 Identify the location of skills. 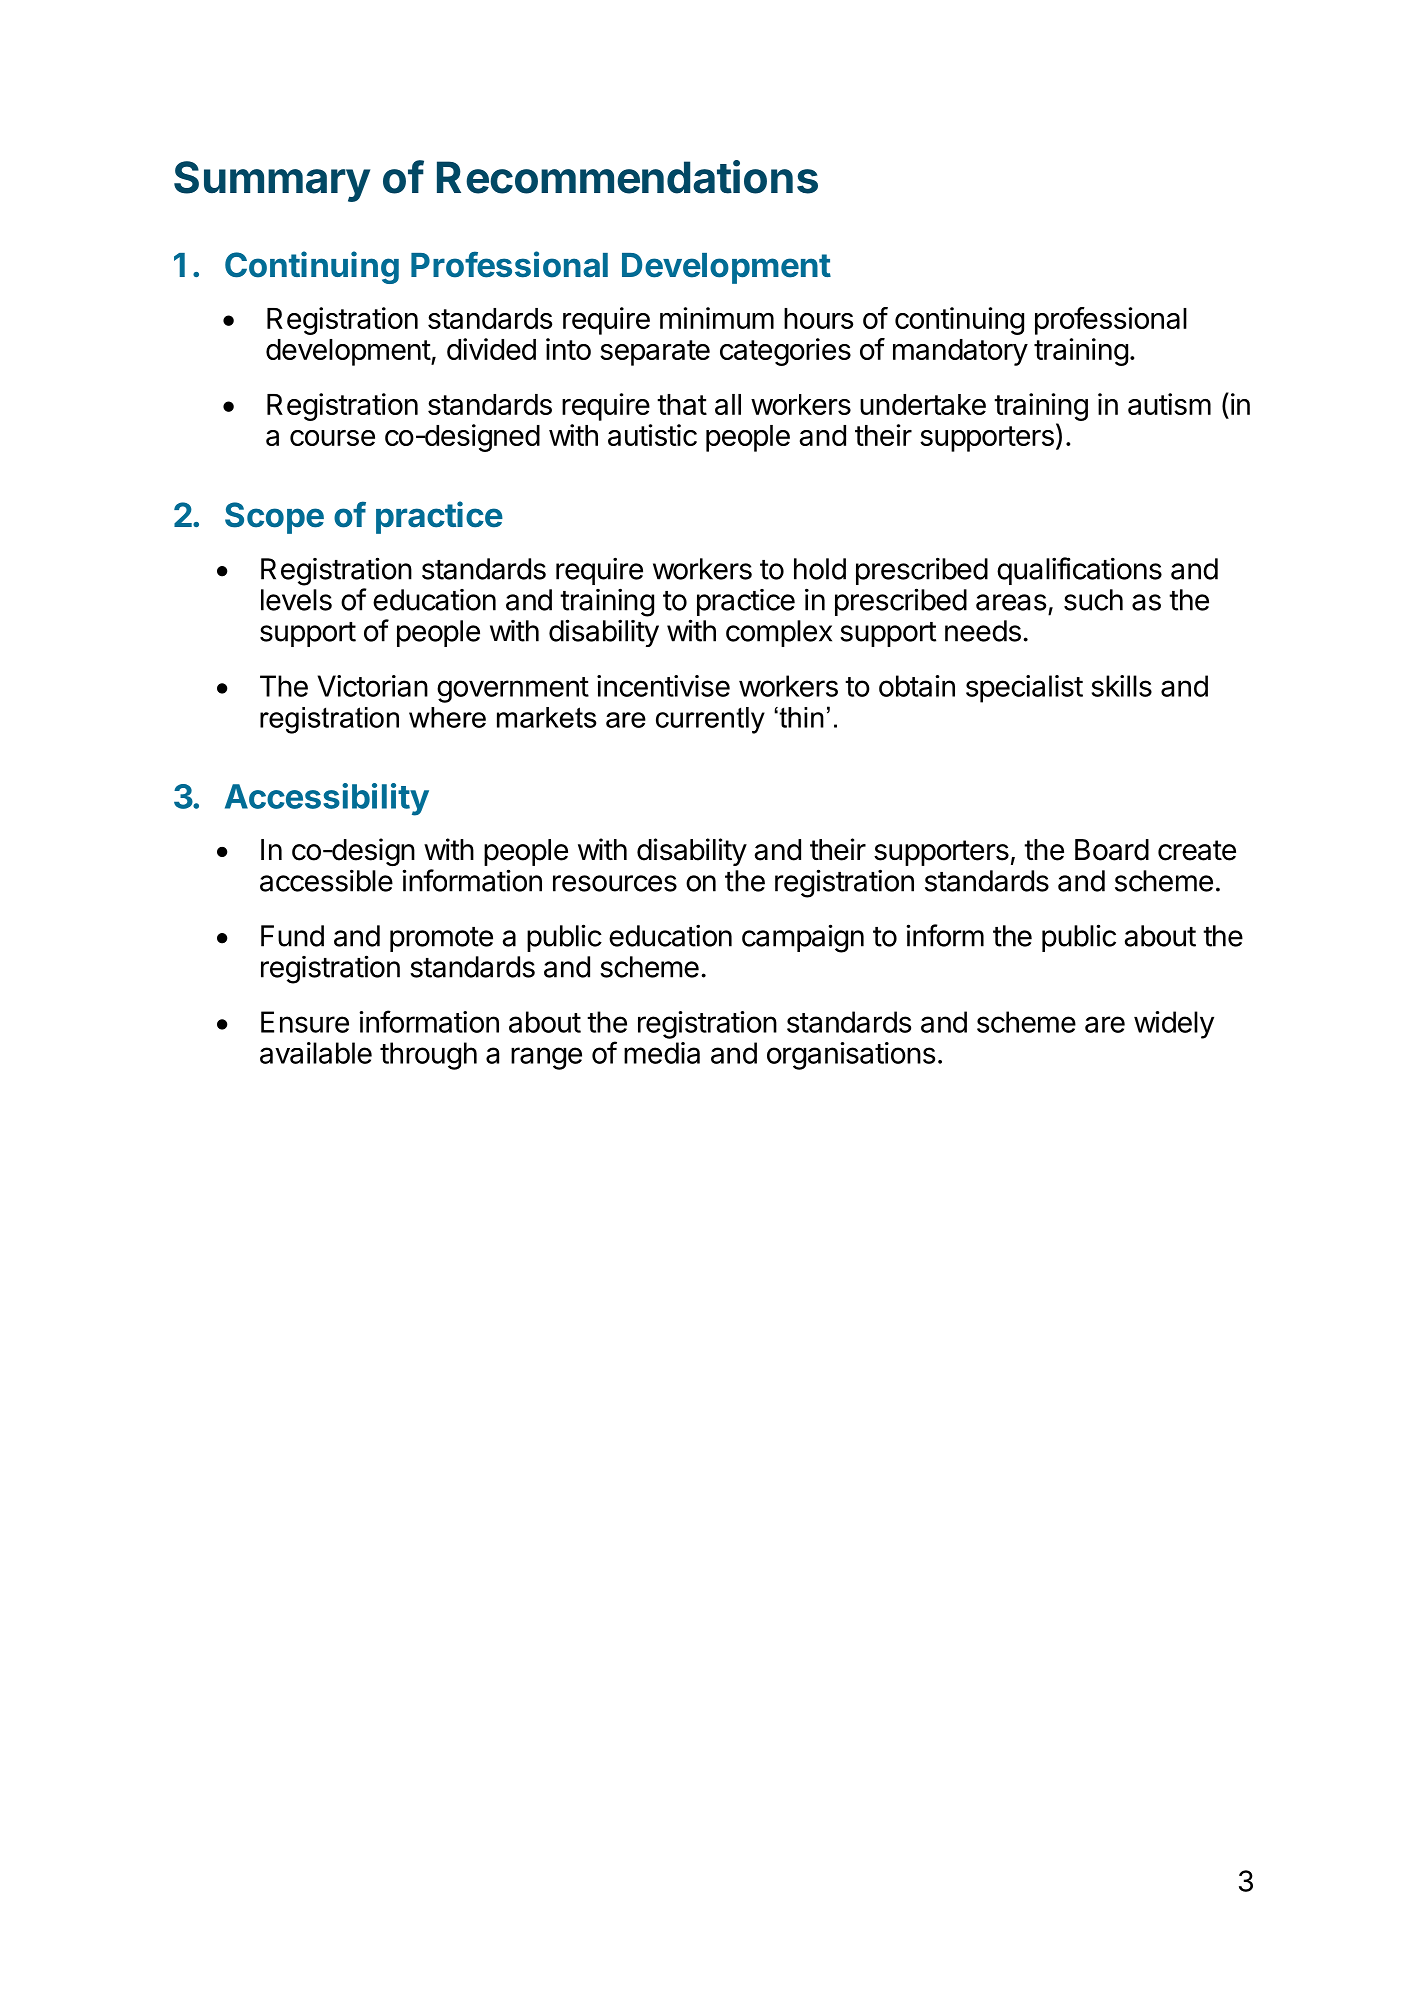
(1122, 686).
